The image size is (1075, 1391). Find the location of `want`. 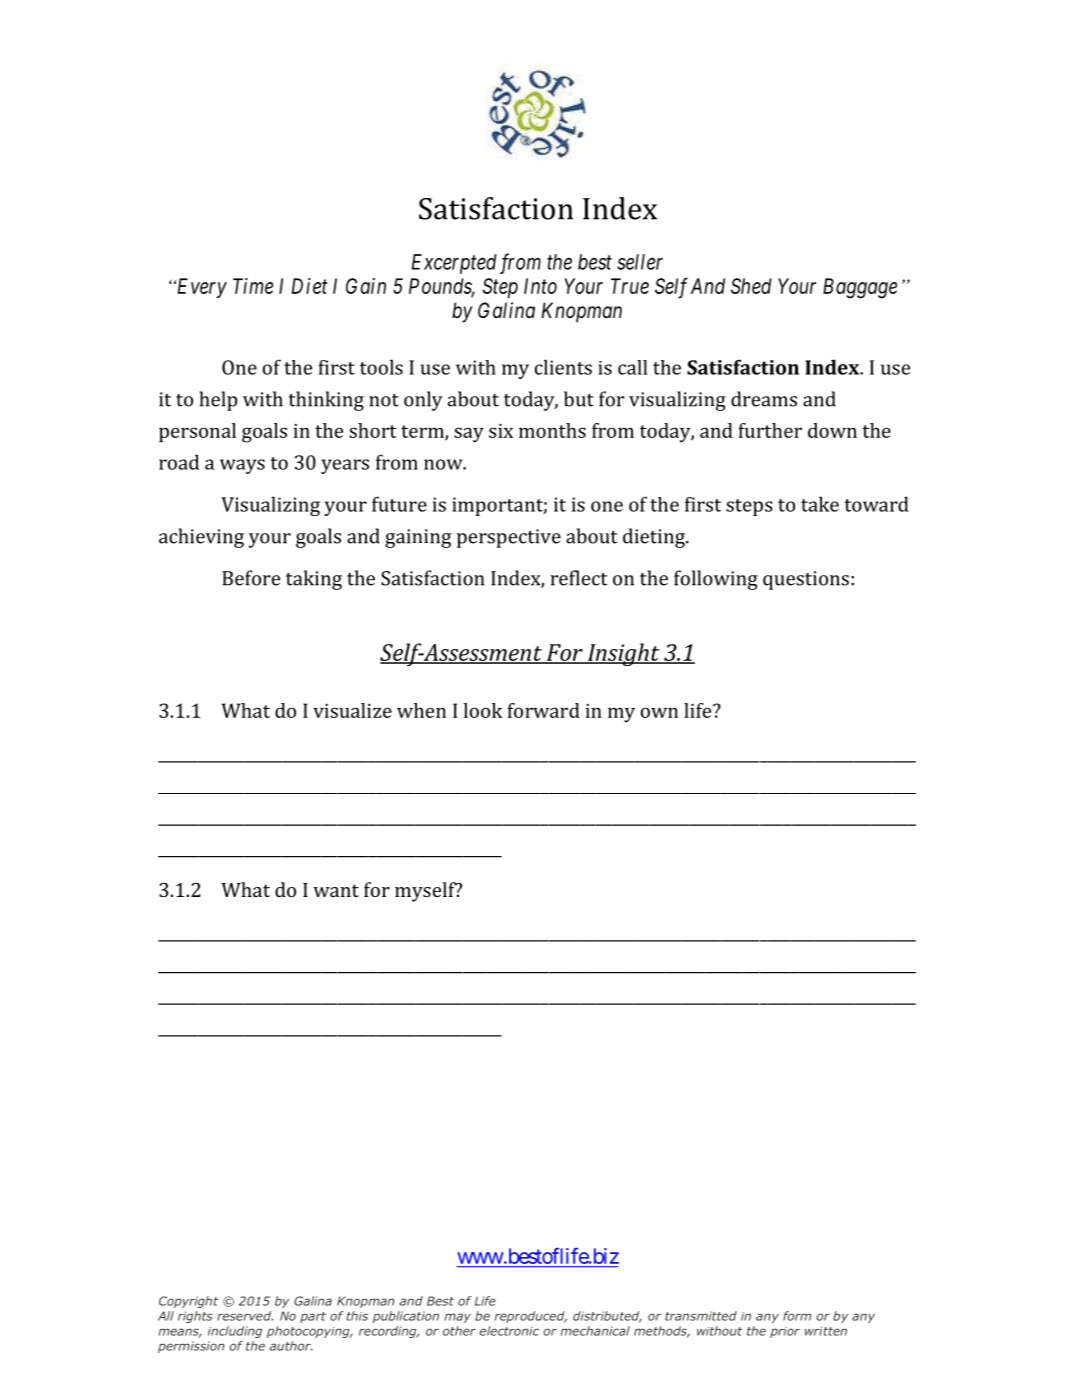

want is located at coordinates (336, 890).
